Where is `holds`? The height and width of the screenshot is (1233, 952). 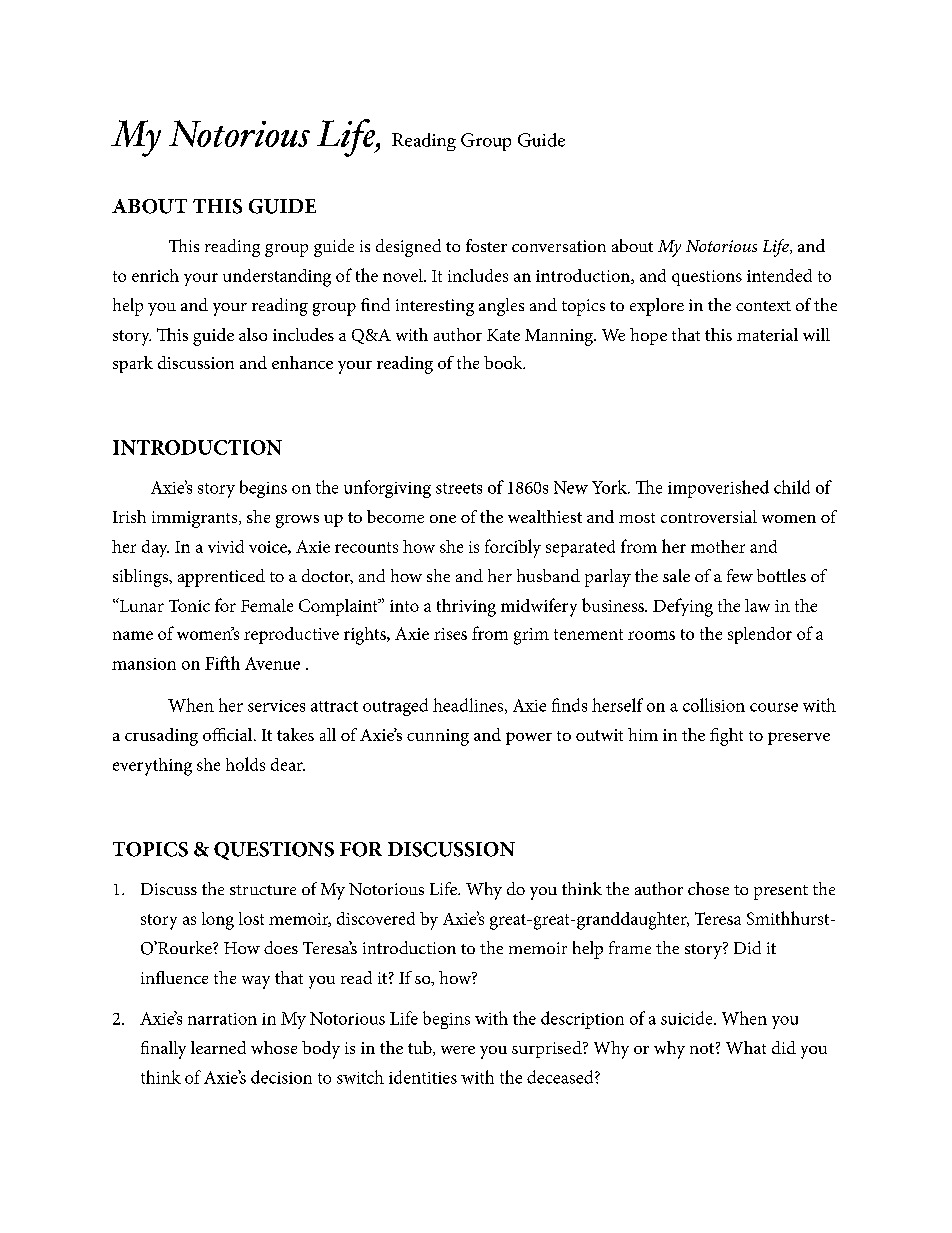 holds is located at coordinates (245, 764).
